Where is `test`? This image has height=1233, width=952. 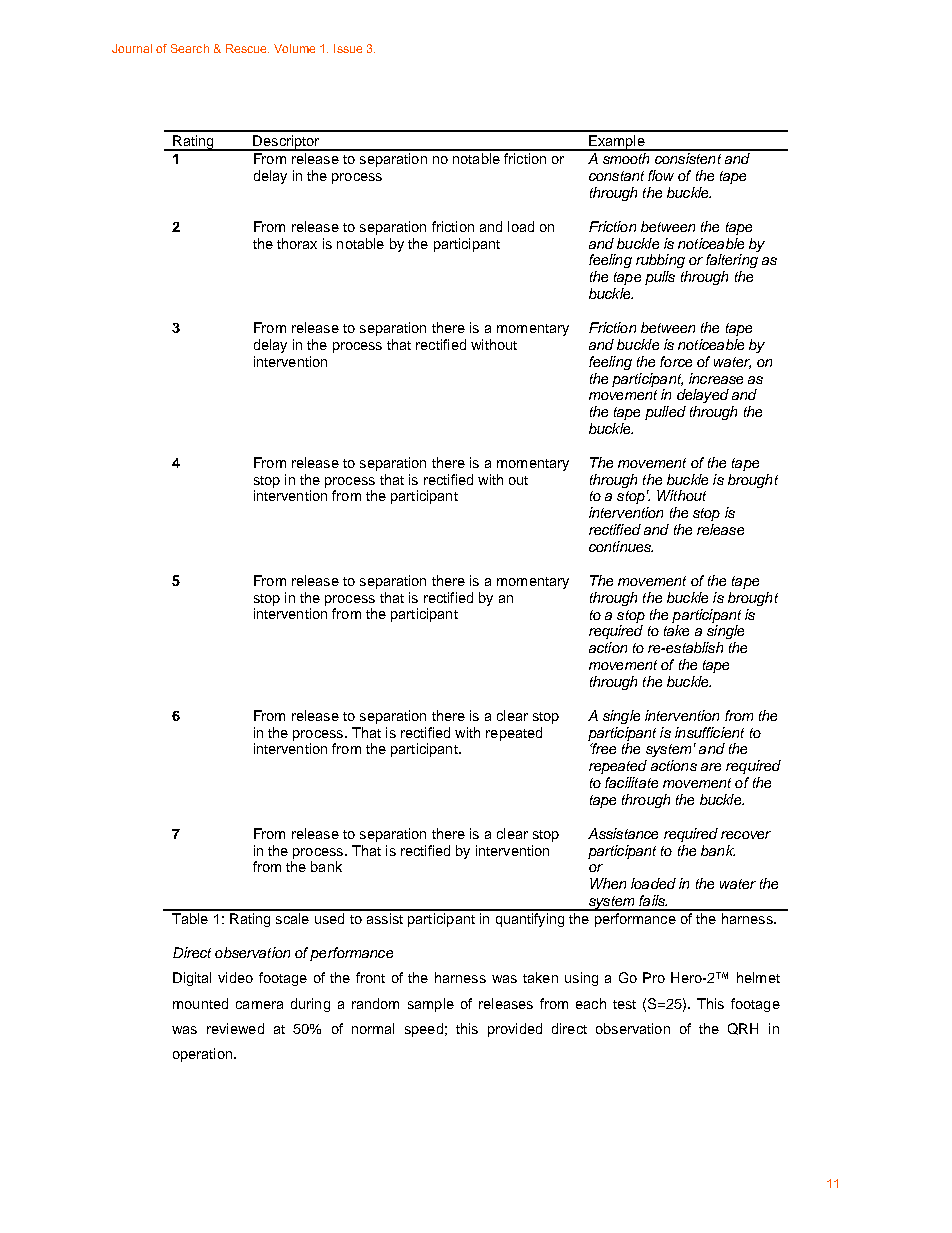
test is located at coordinates (624, 1004).
